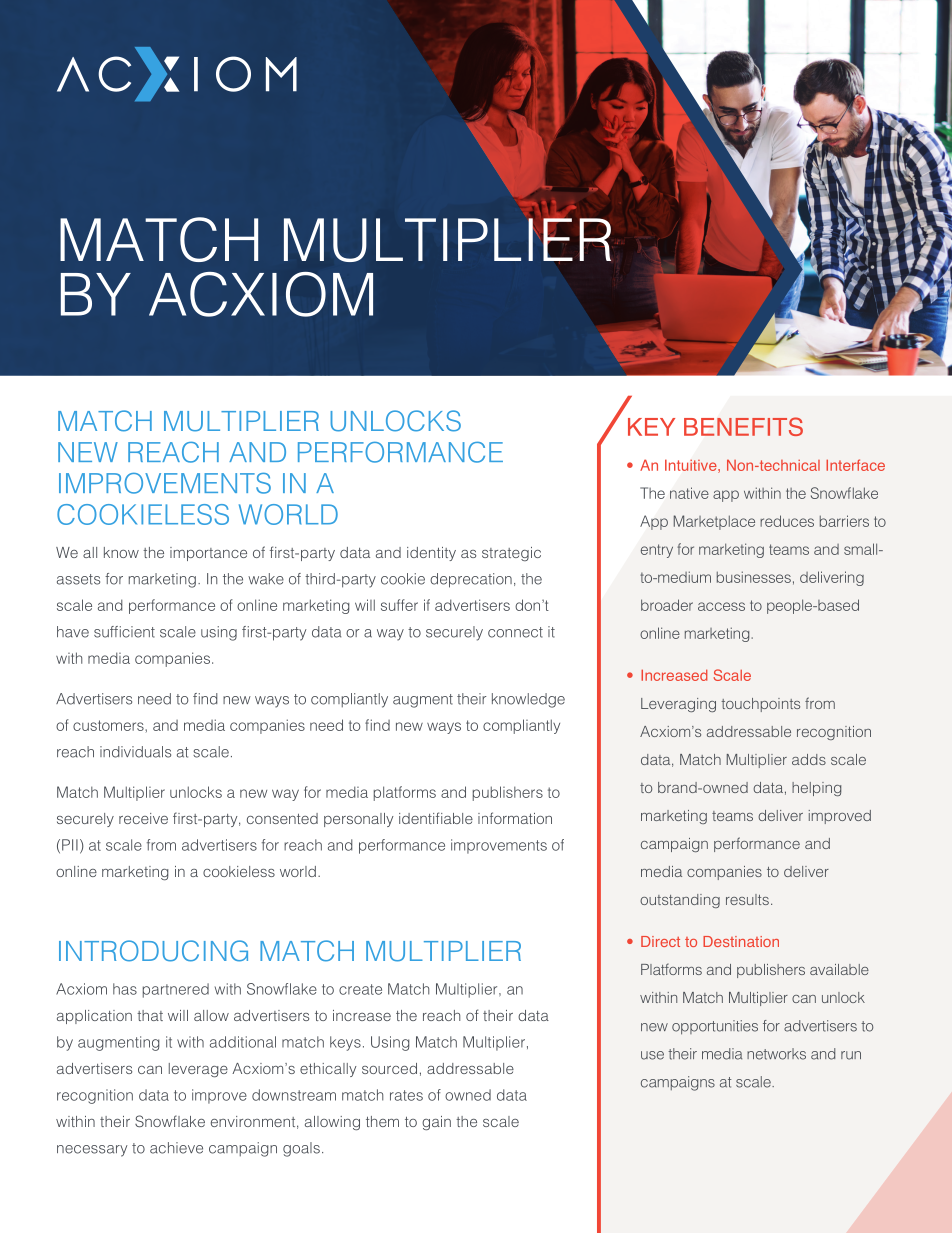  What do you see at coordinates (743, 426) in the screenshot?
I see `BENEFITS` at bounding box center [743, 426].
